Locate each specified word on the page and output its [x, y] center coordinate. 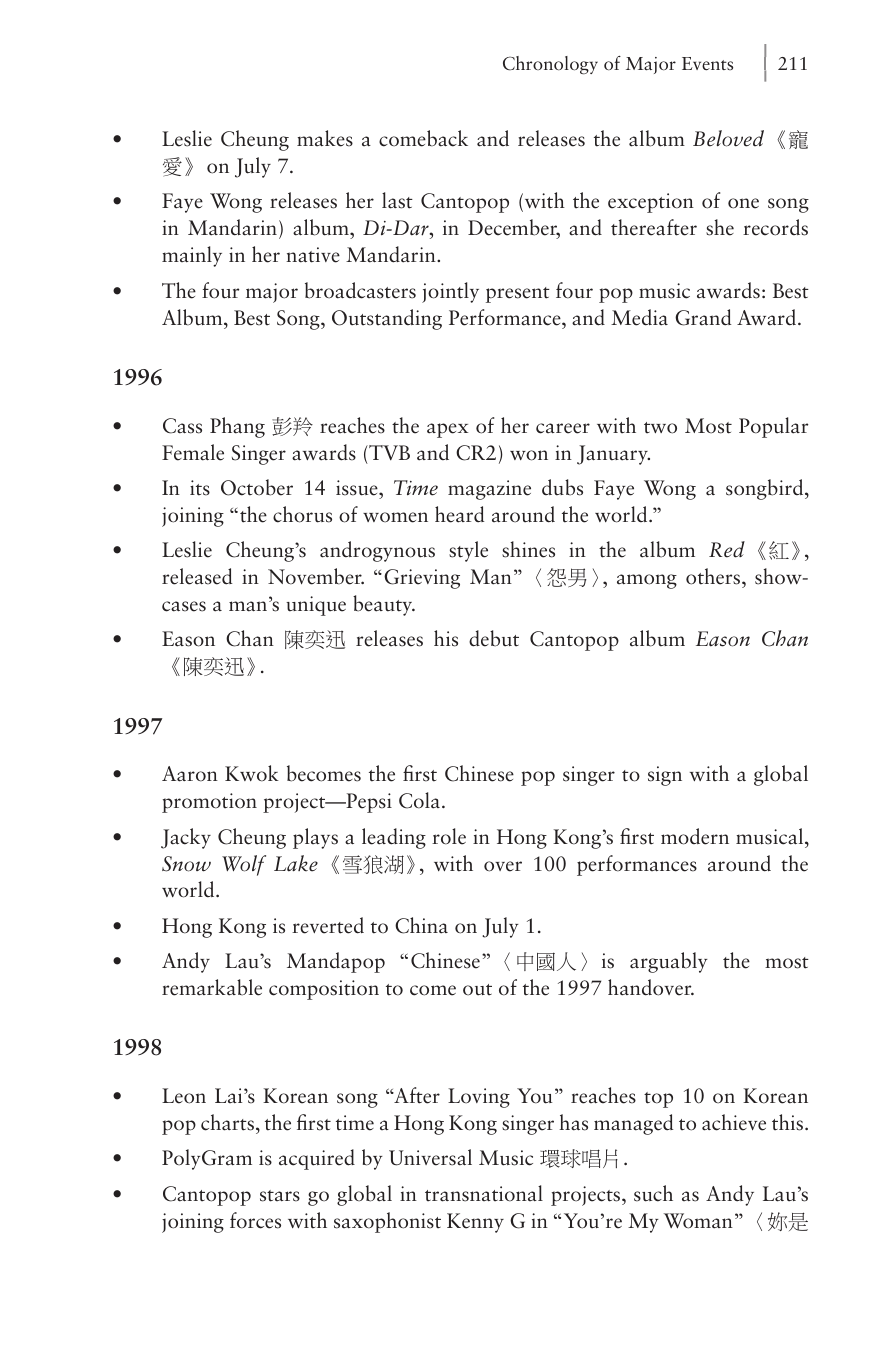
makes [325, 138]
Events [707, 64]
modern [695, 836]
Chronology [550, 65]
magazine [489, 490]
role [449, 836]
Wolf [244, 865]
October [257, 487]
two [660, 428]
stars [280, 1196]
